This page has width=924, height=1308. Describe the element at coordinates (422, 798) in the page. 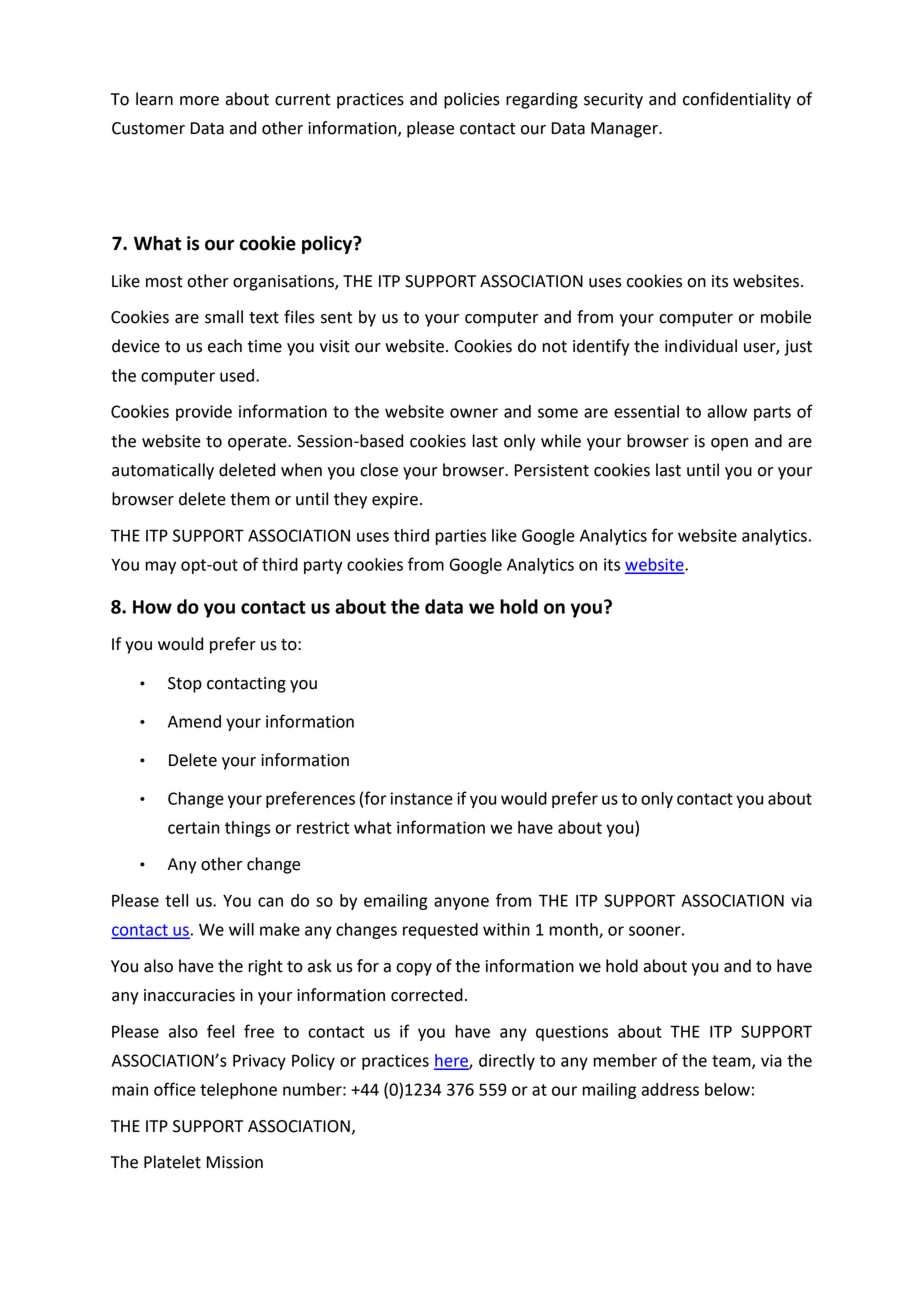

I see `instance` at that location.
